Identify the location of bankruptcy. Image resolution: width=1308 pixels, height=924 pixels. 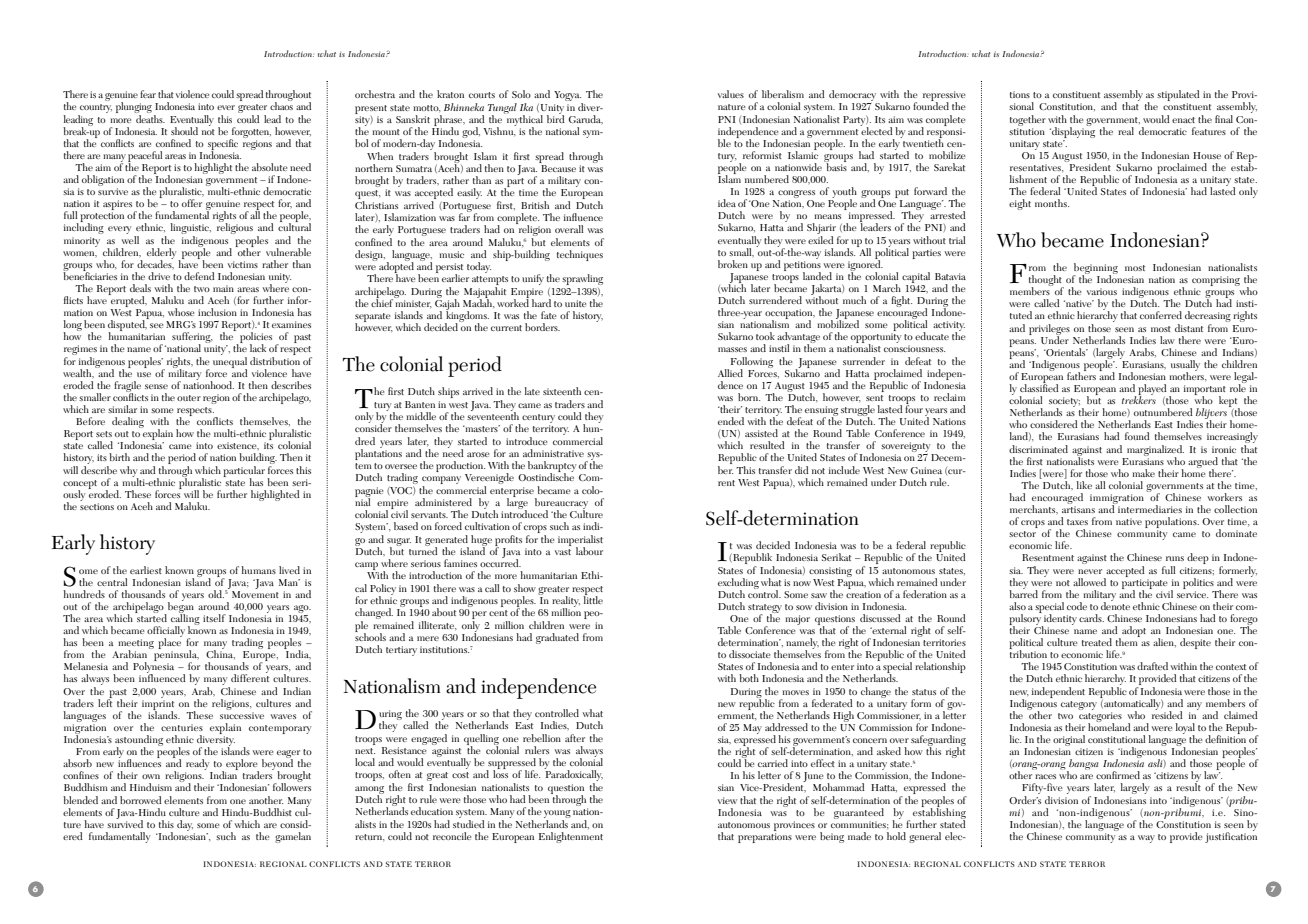
(552, 468).
